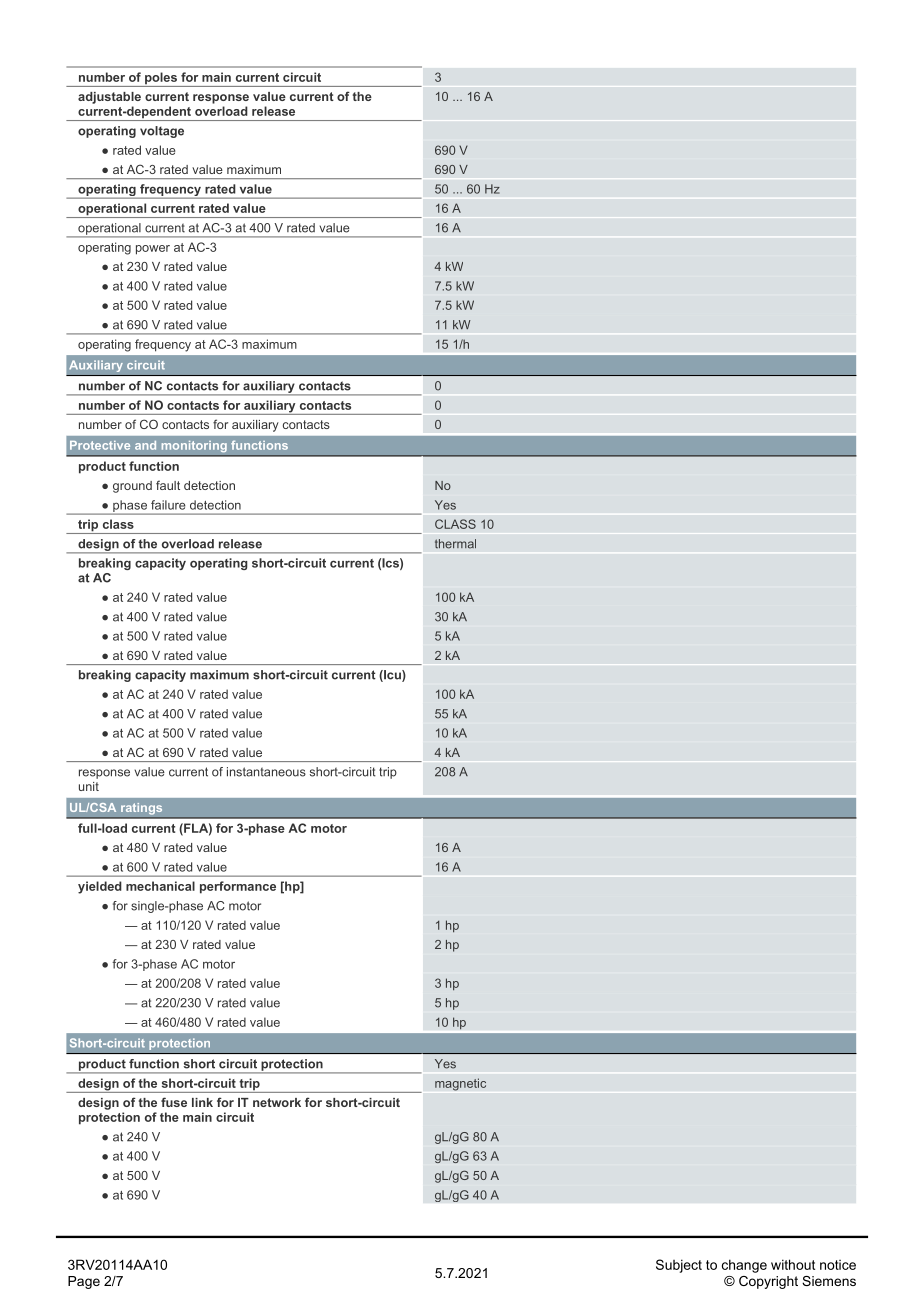 The width and height of the screenshot is (924, 1308). Describe the element at coordinates (238, 887) in the screenshot. I see `performance` at that location.
